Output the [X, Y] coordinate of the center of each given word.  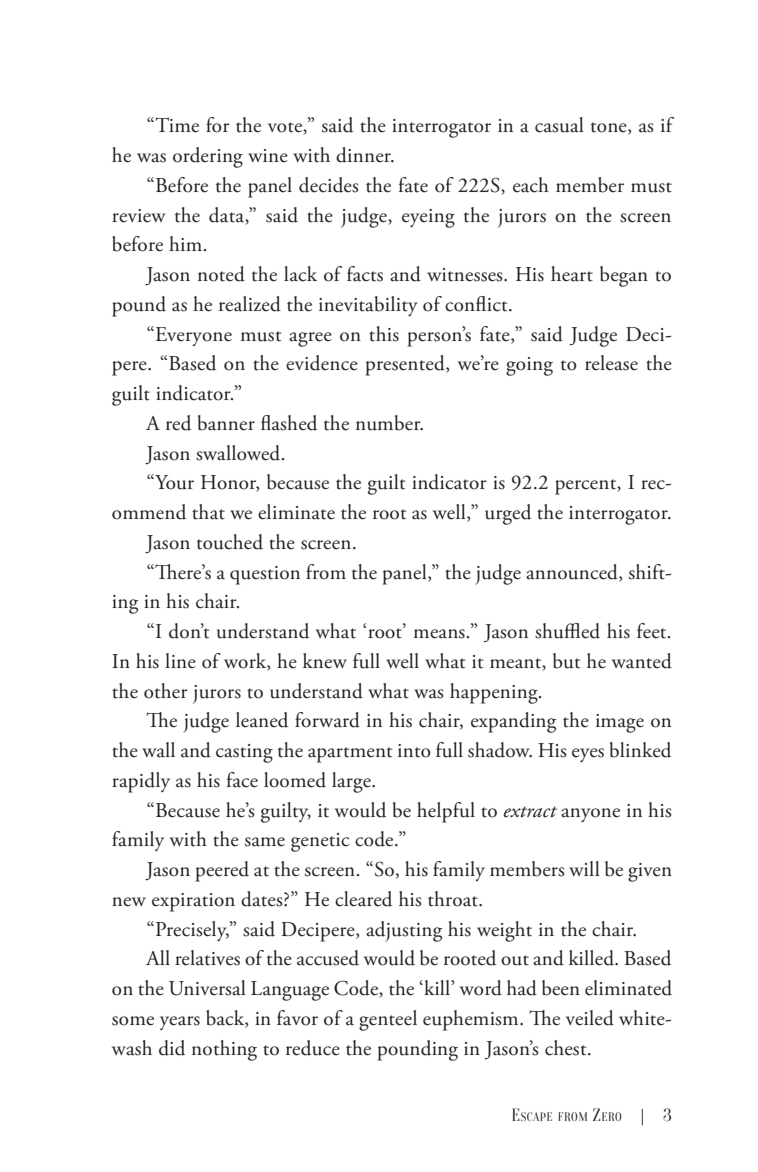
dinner [364, 155]
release [611, 363]
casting [244, 753]
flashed [289, 423]
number [389, 423]
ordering [208, 157]
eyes [588, 755]
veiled [590, 1018]
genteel [388, 1020]
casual [559, 125]
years [180, 1023]
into [414, 751]
